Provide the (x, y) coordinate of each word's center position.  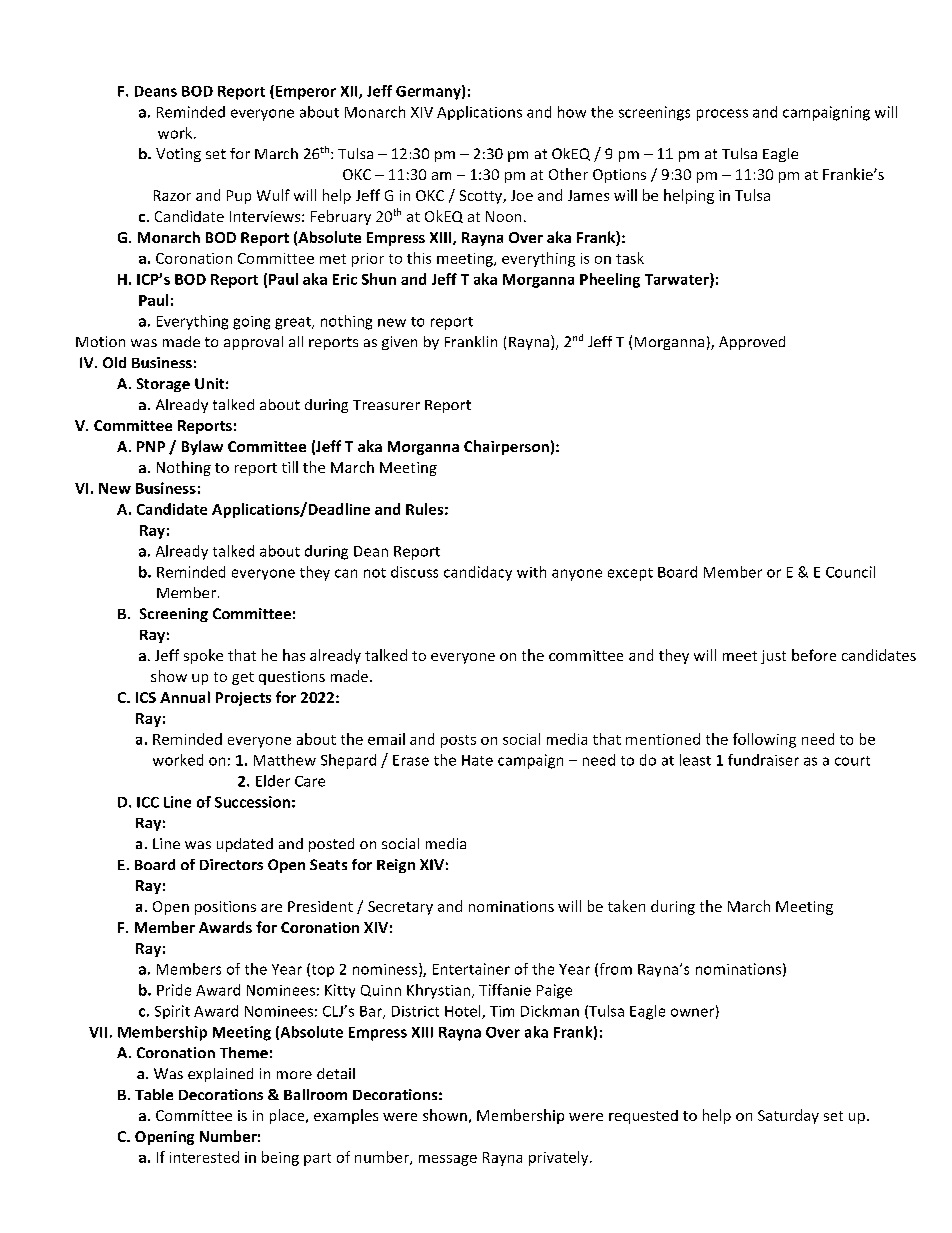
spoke (203, 656)
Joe (522, 195)
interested (204, 1157)
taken (626, 906)
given (399, 343)
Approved (752, 343)
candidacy (478, 573)
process (722, 115)
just (773, 657)
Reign (396, 866)
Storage (163, 385)
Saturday (788, 1116)
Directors (231, 864)
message (448, 1160)
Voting (178, 155)
